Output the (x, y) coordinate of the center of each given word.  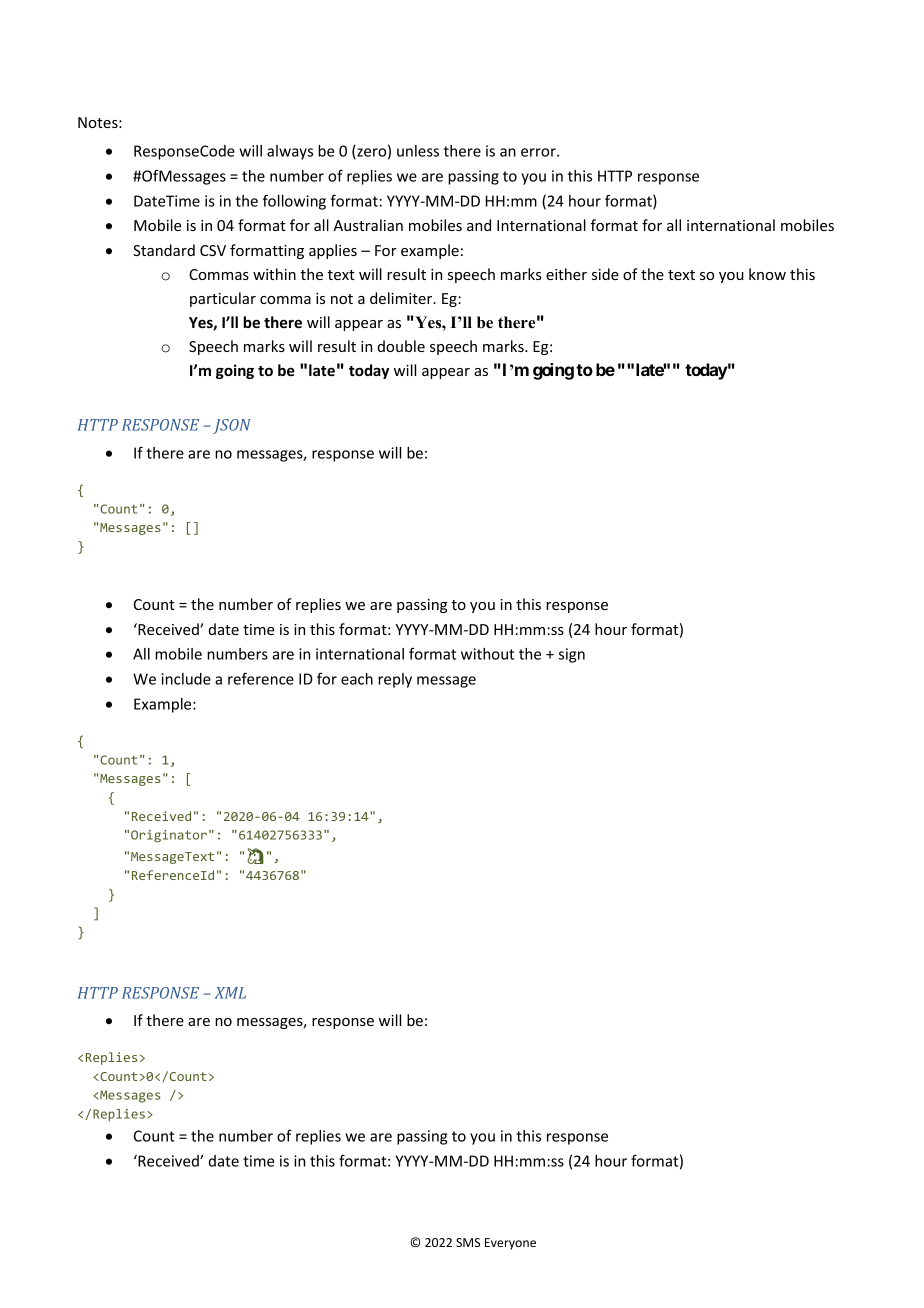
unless (418, 151)
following (294, 202)
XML (230, 993)
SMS (468, 1242)
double (401, 346)
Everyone (510, 1244)
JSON (232, 426)
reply (395, 680)
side (605, 274)
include (186, 679)
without (487, 654)
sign (572, 655)
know (767, 274)
